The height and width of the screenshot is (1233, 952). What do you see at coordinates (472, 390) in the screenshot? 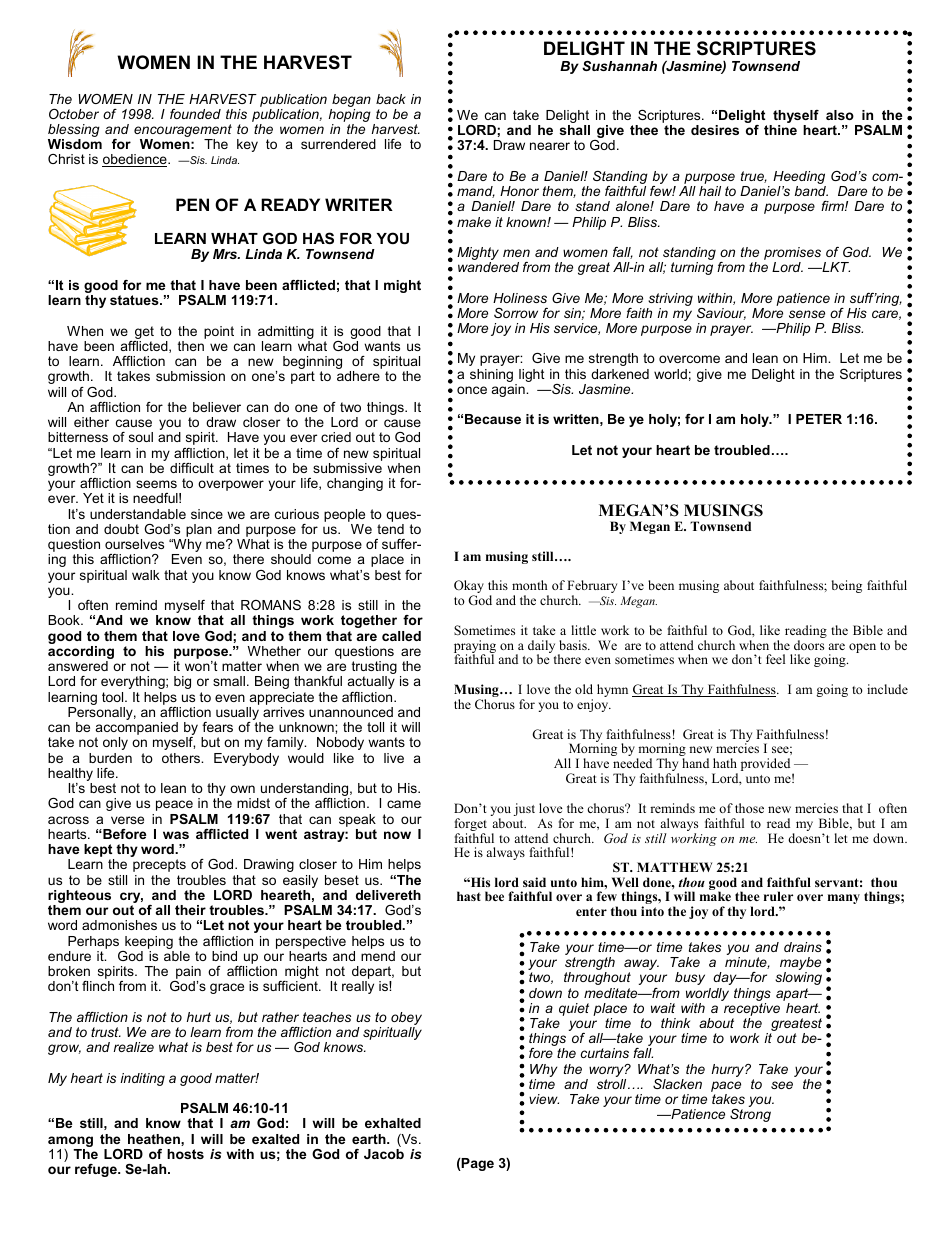
I see `once` at bounding box center [472, 390].
